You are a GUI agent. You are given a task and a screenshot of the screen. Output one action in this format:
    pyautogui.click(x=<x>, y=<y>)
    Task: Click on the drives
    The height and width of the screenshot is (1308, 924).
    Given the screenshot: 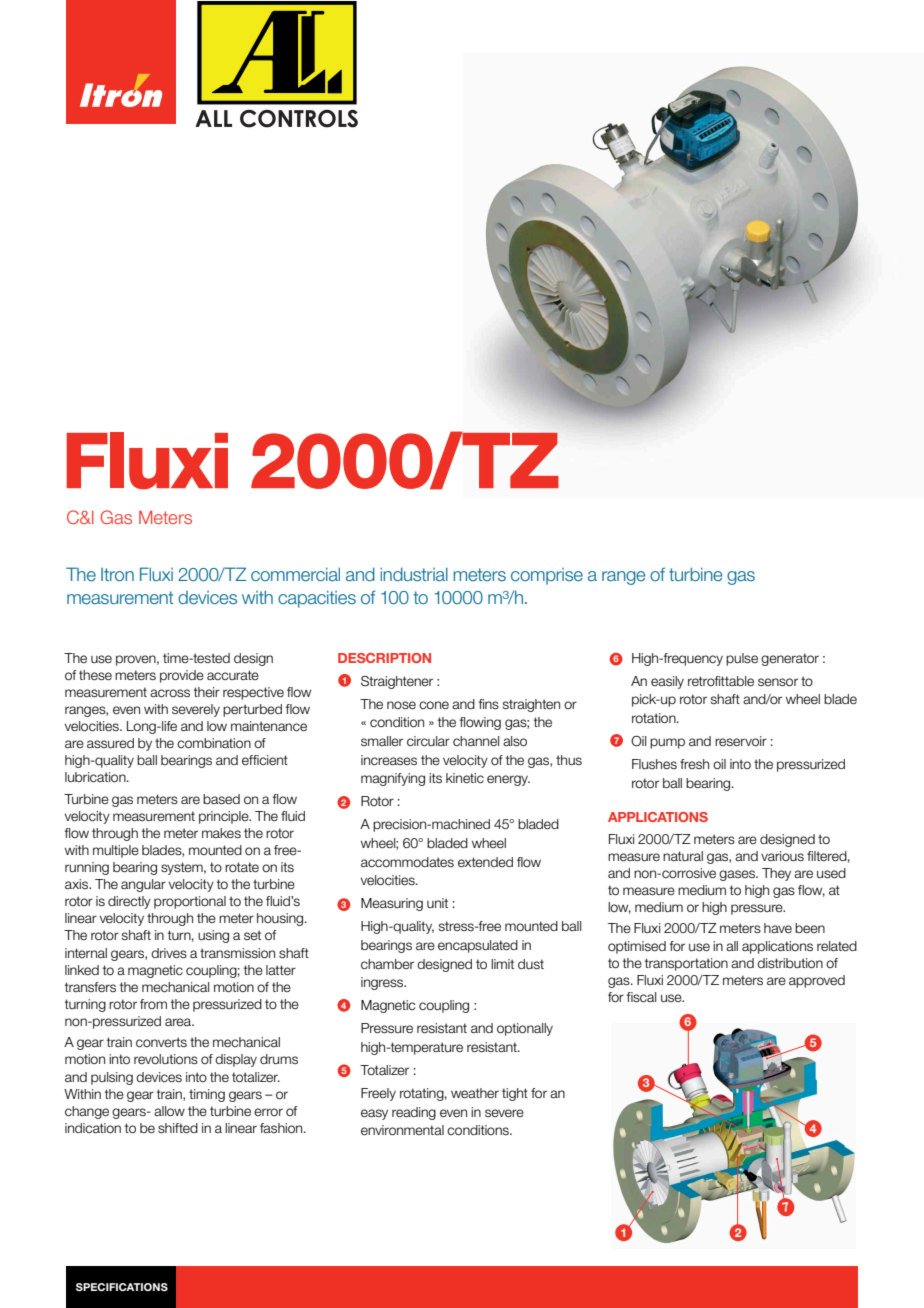 What is the action you would take?
    pyautogui.click(x=169, y=953)
